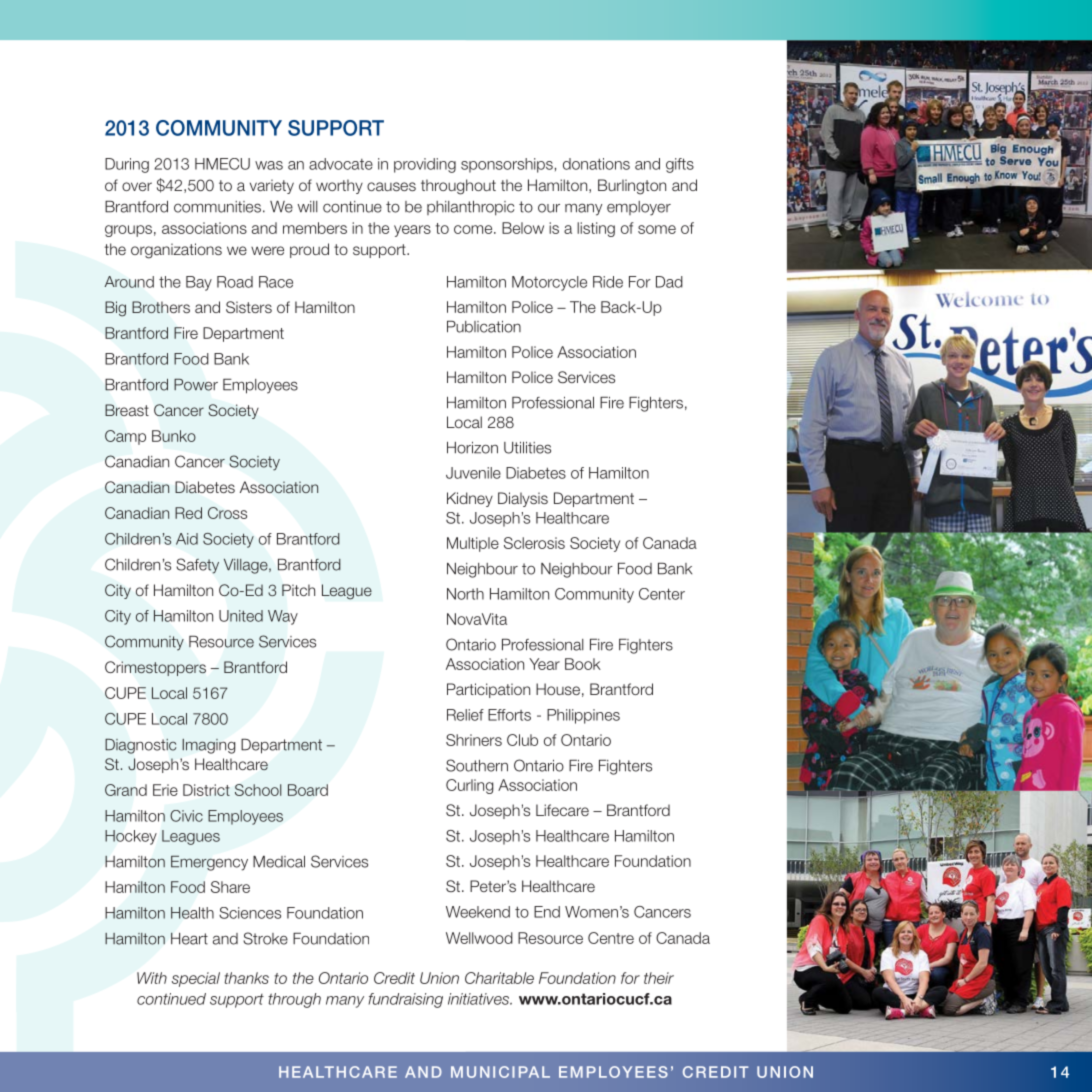 The image size is (1092, 1092). What do you see at coordinates (197, 566) in the document?
I see `Safety` at bounding box center [197, 566].
